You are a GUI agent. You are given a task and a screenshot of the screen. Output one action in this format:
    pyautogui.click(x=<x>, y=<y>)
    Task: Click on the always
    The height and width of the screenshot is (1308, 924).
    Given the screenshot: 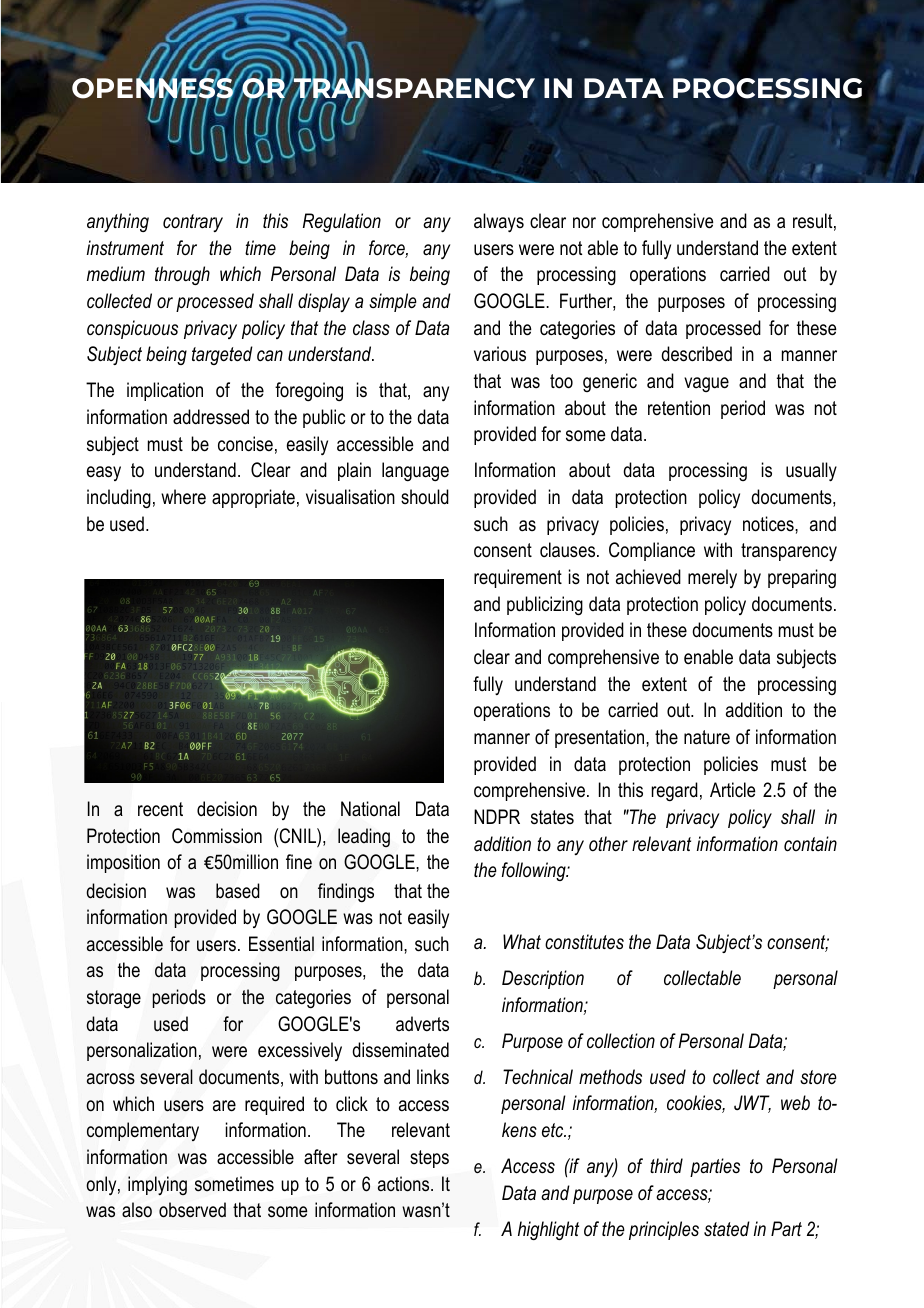 What is the action you would take?
    pyautogui.click(x=499, y=223)
